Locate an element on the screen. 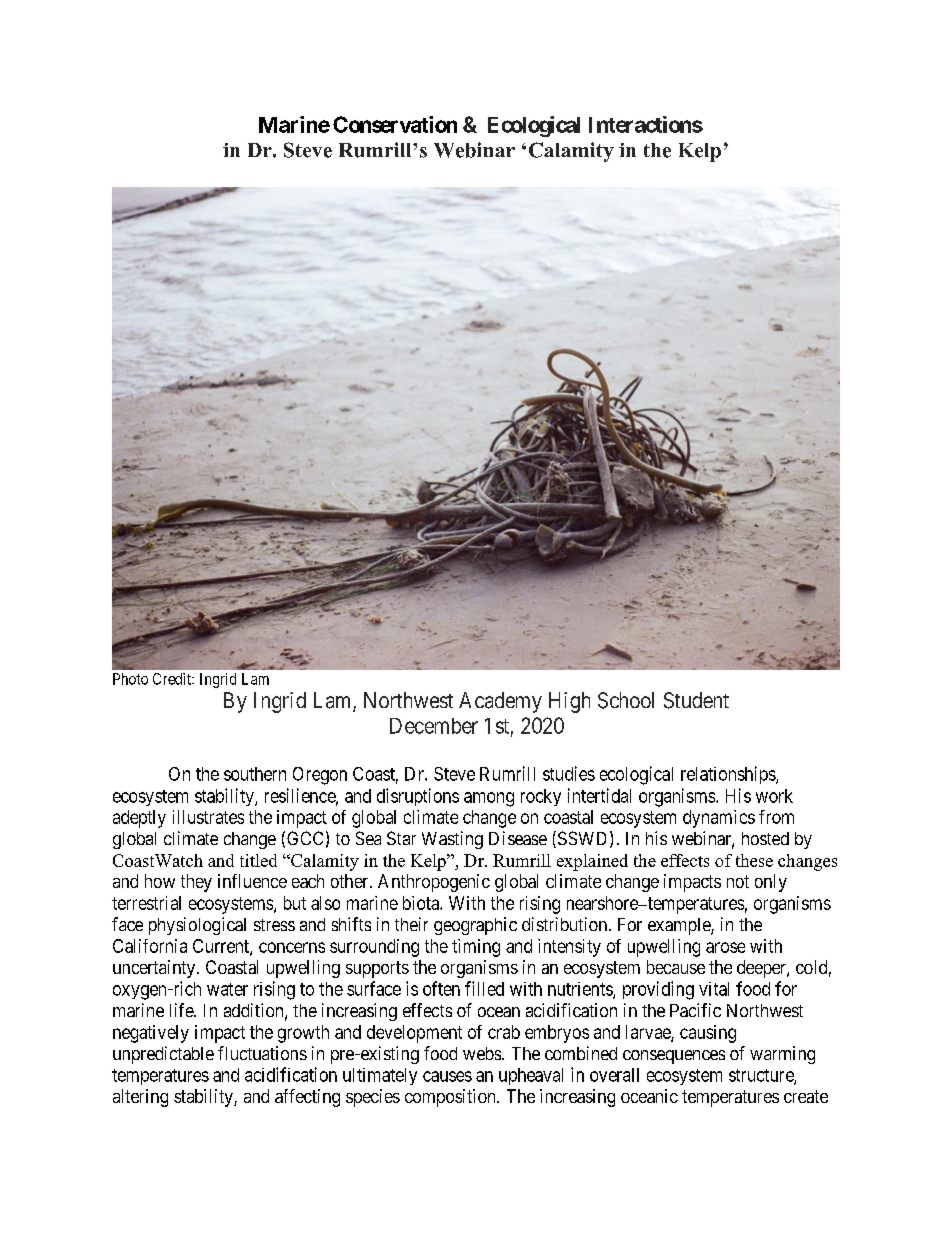  causes is located at coordinates (447, 1076).
